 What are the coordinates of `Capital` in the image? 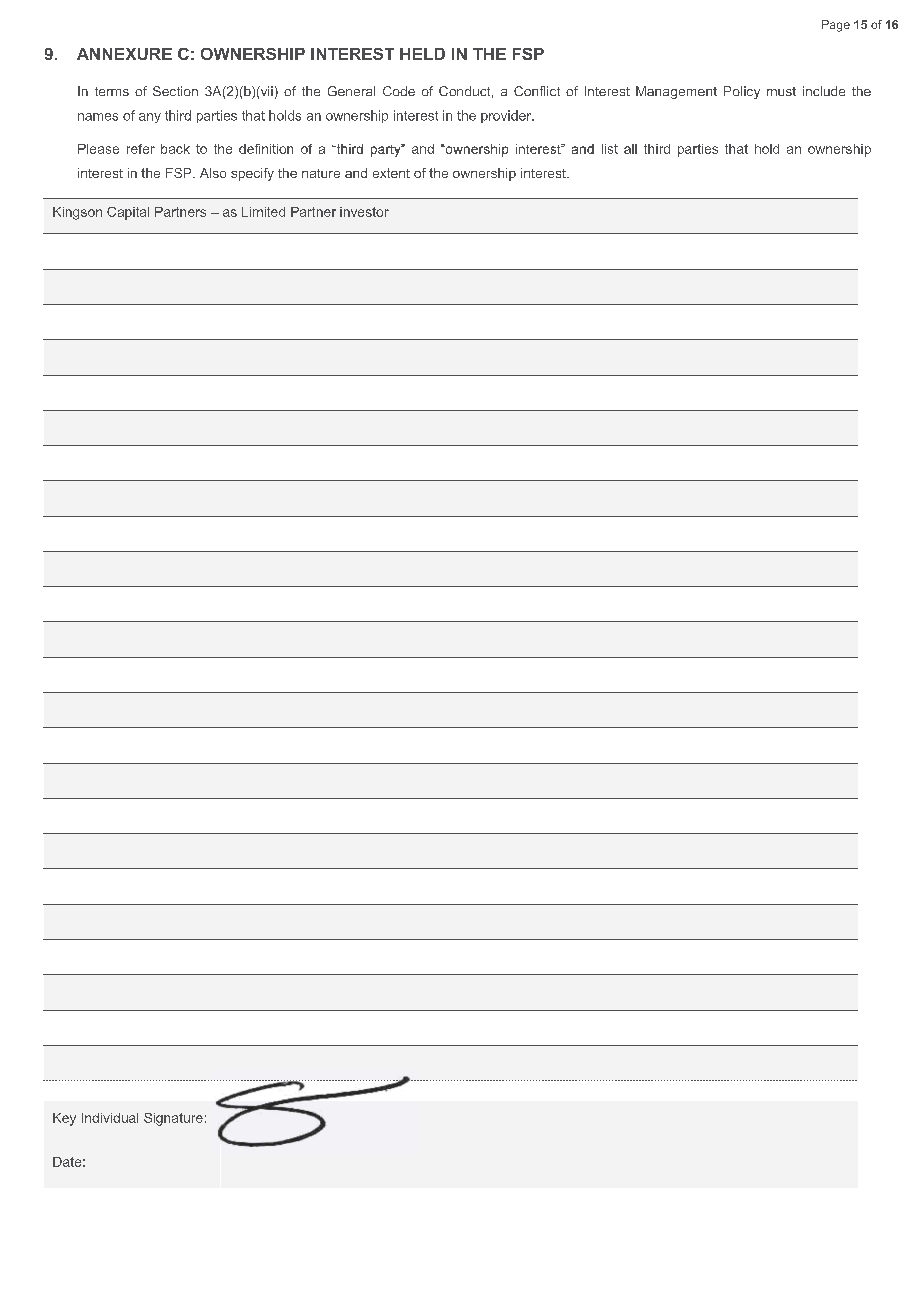 It's located at (128, 213).
